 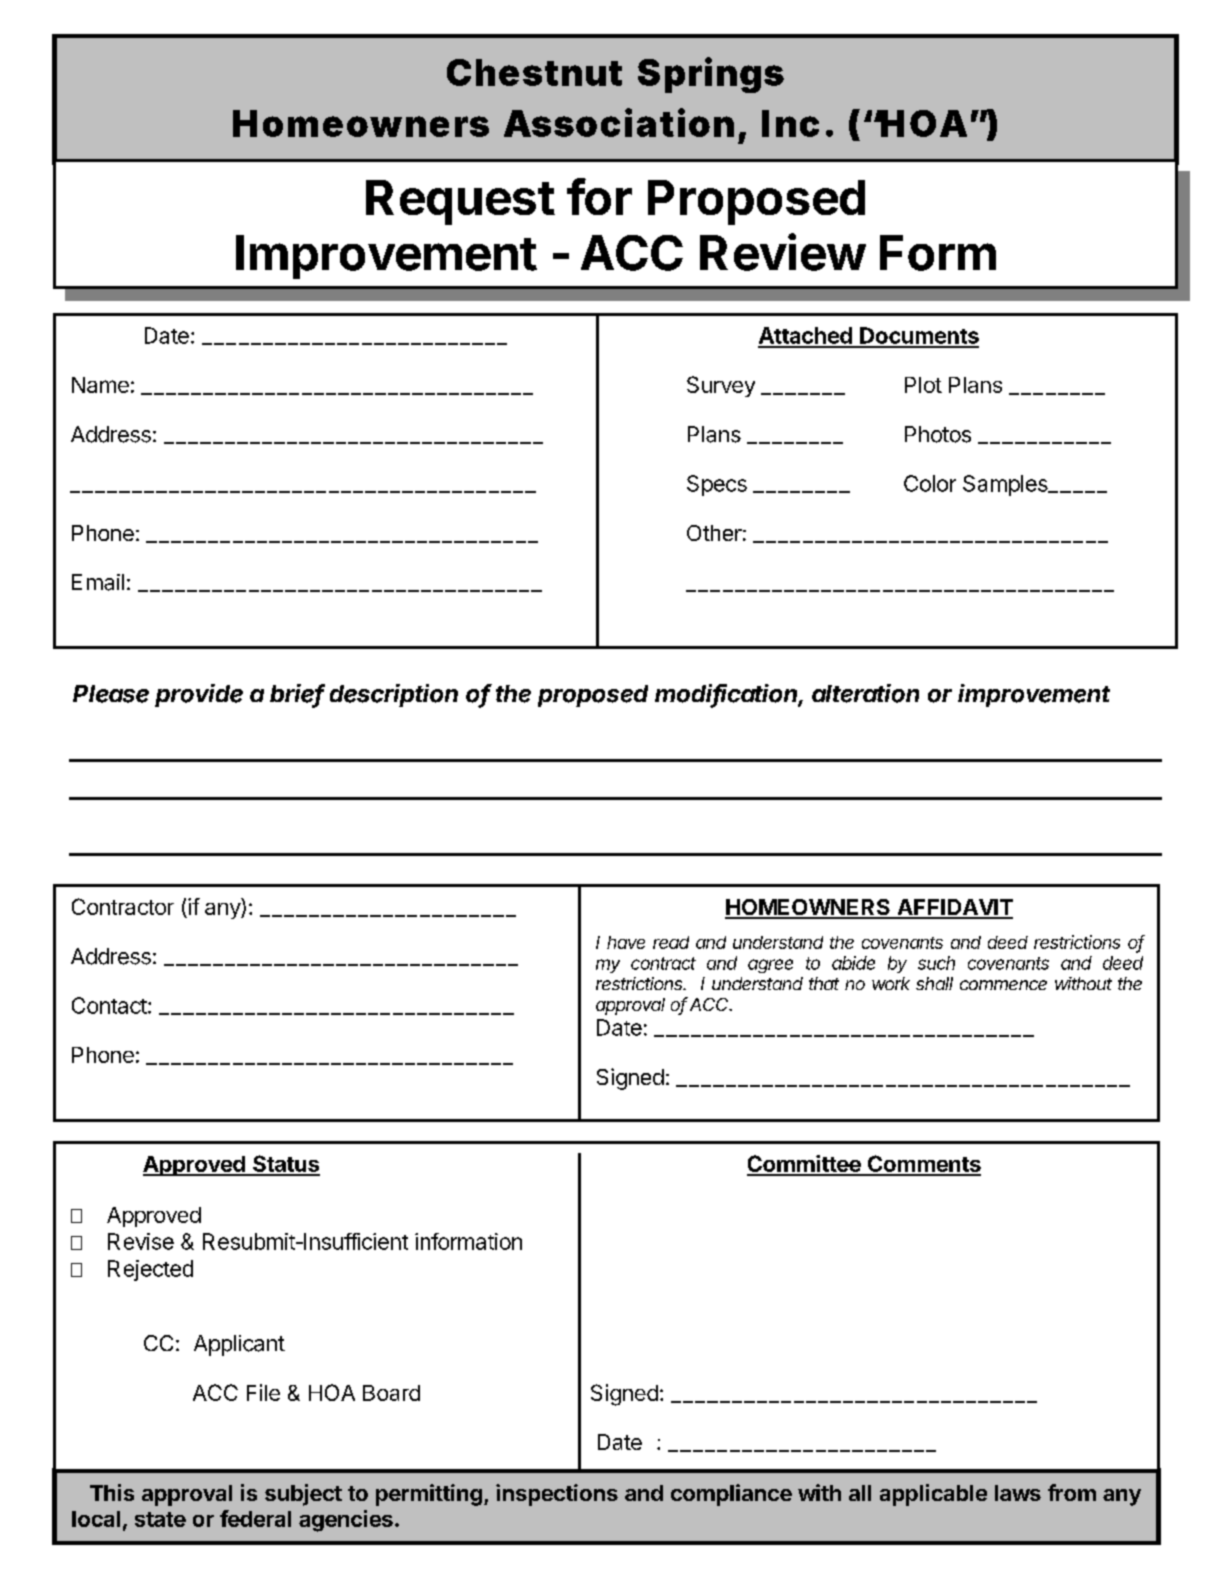 I want to click on federal, so click(x=255, y=1518).
